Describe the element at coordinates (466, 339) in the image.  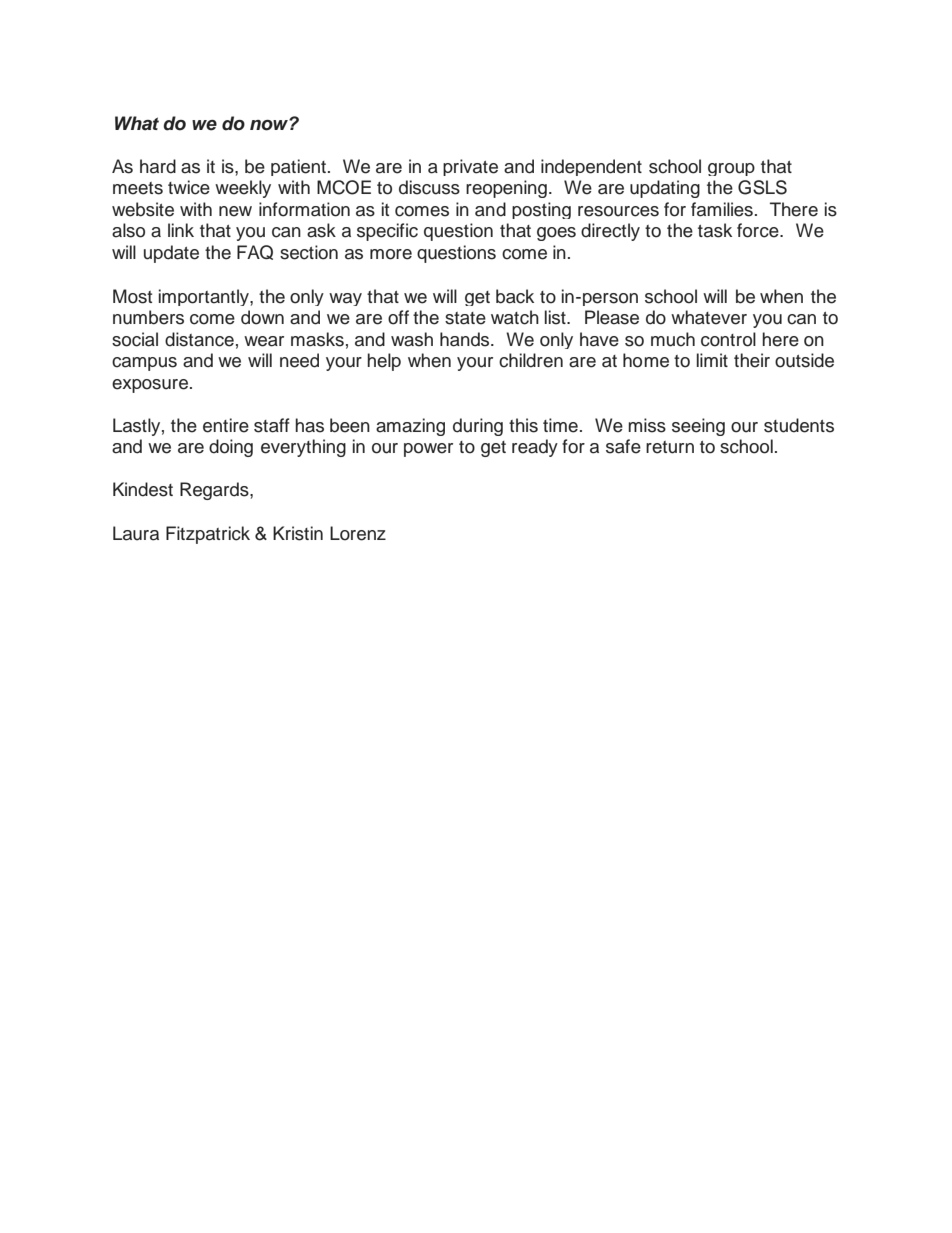
I see `hands` at that location.
